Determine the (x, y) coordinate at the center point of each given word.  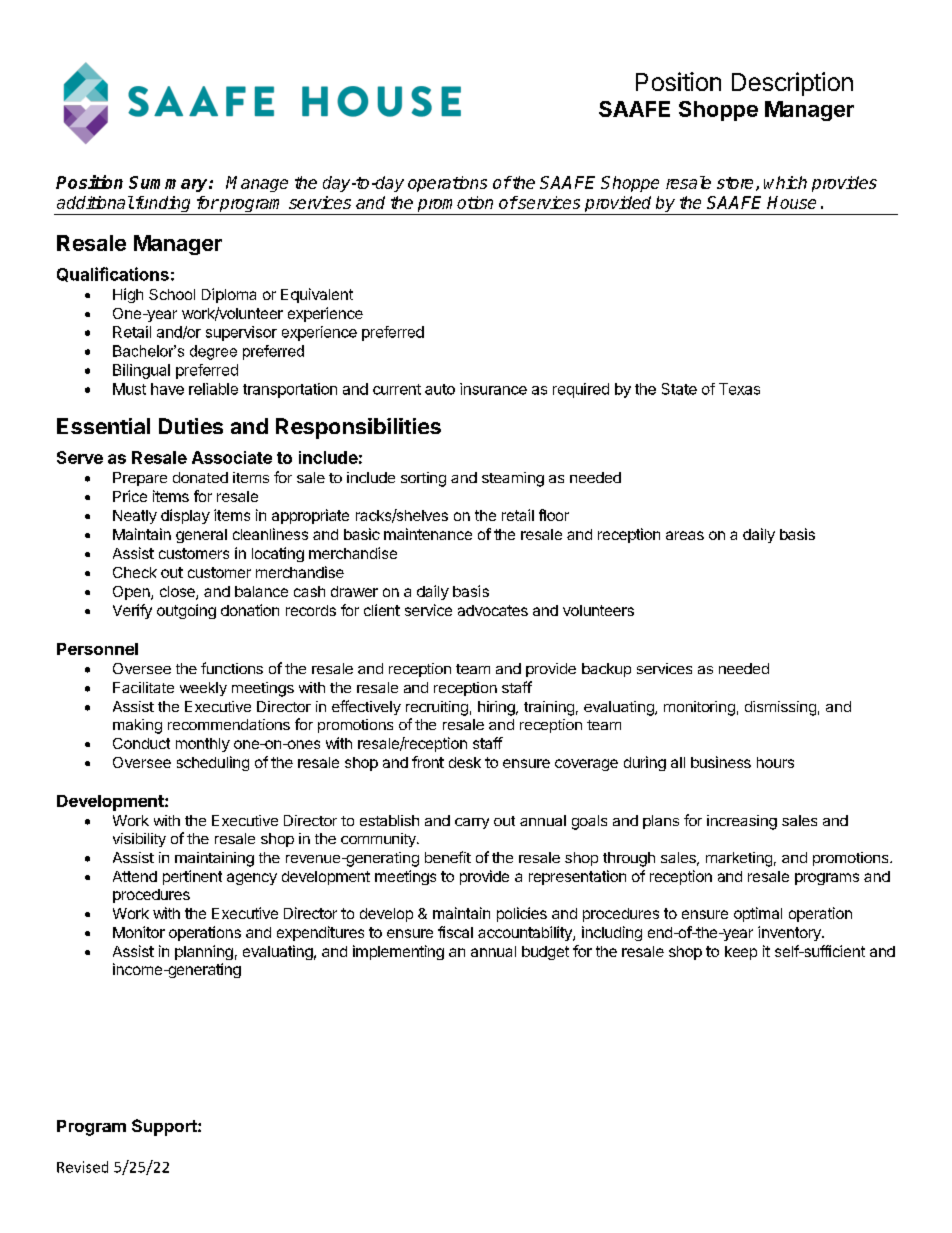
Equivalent (317, 295)
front (428, 762)
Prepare (140, 479)
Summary (169, 184)
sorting (423, 479)
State (679, 389)
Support (165, 1127)
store (735, 183)
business (721, 762)
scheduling (213, 763)
